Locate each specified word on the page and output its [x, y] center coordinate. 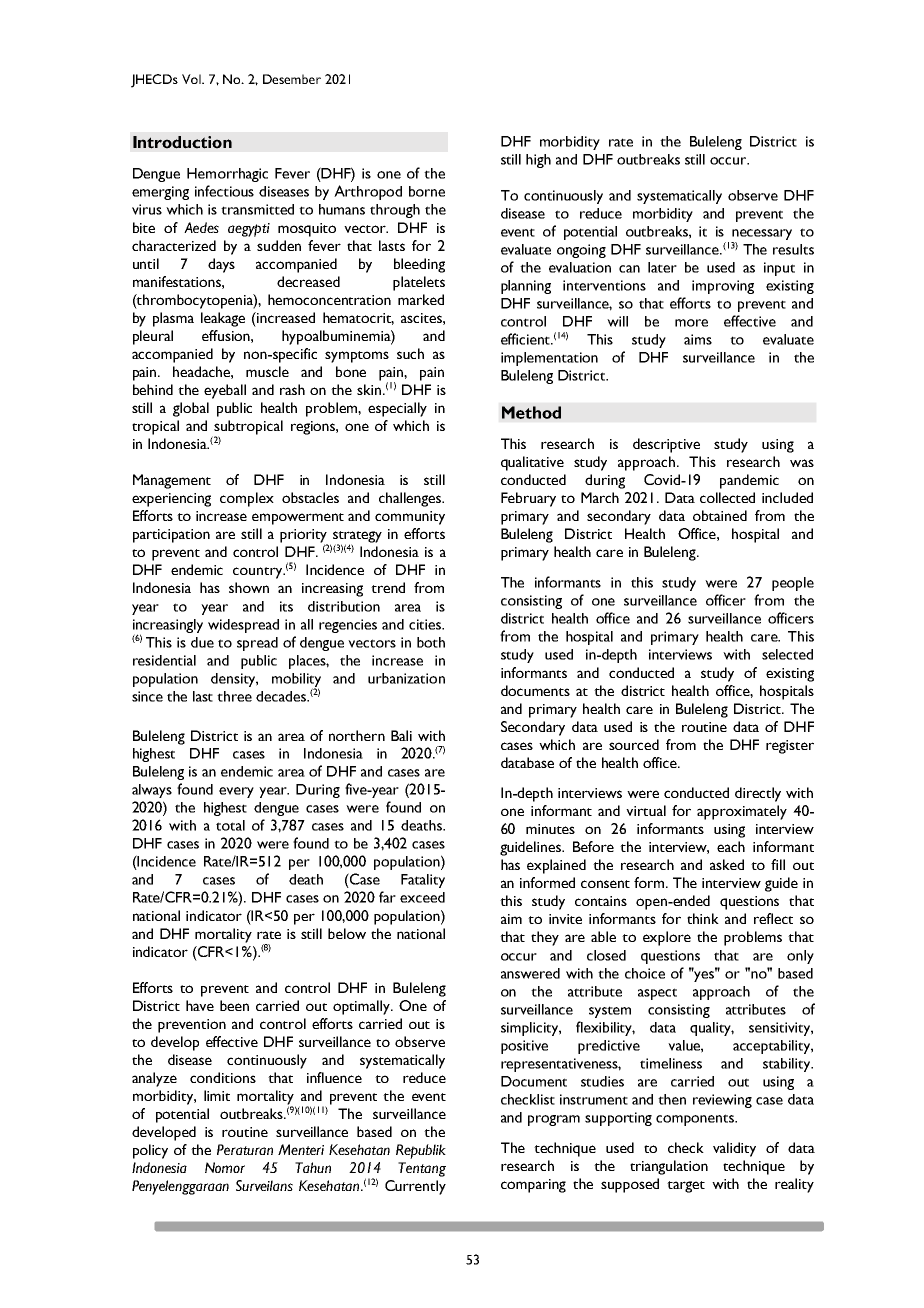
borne [427, 191]
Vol [192, 79]
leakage [223, 319]
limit [217, 1095]
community [410, 518]
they [545, 938]
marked [421, 299]
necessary [762, 234]
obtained [720, 515]
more [691, 323]
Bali [401, 735]
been [234, 1005]
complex [247, 499]
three [234, 696]
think [703, 918]
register [790, 747]
